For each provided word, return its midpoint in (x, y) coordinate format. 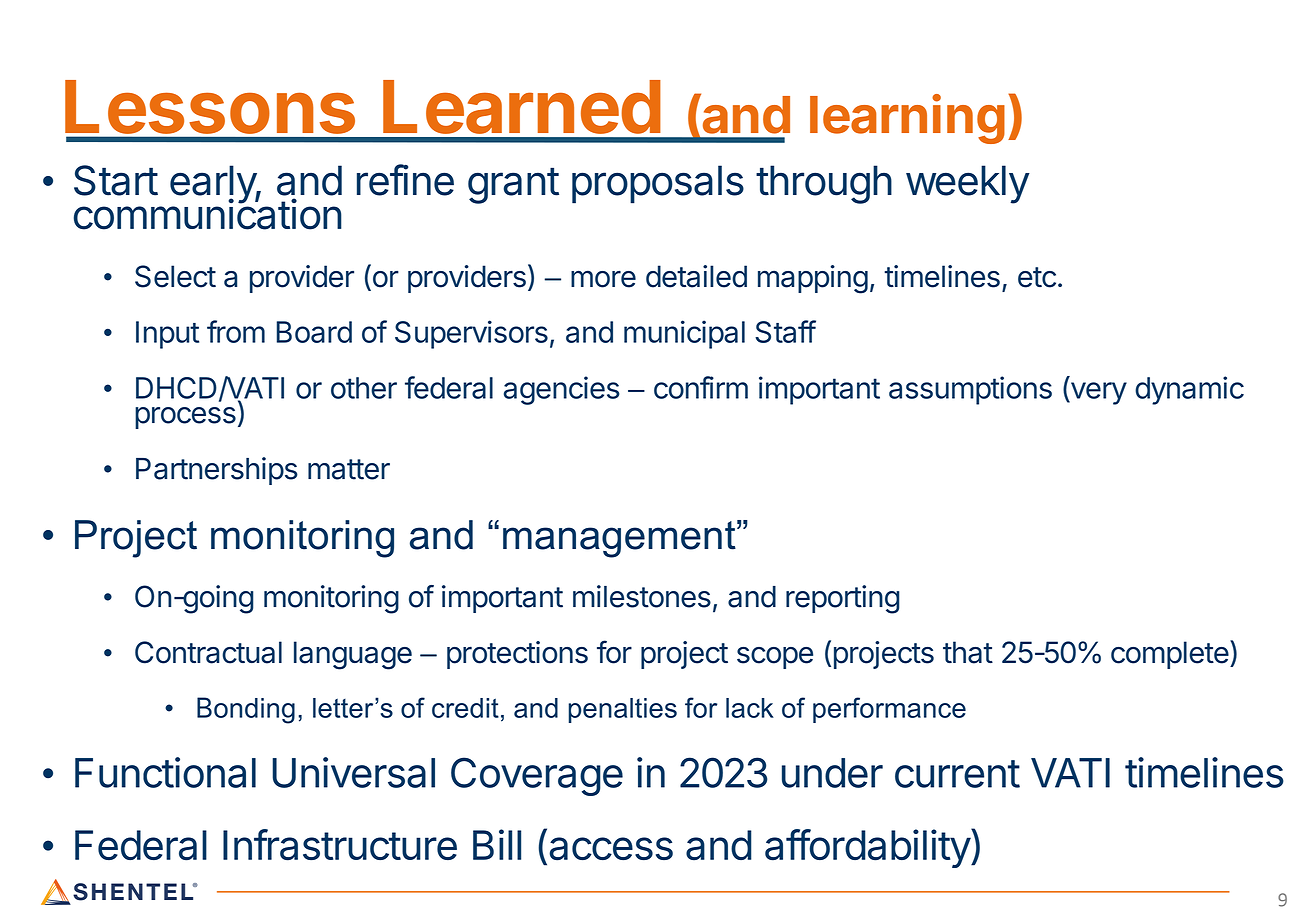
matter (349, 469)
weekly (968, 184)
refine (405, 180)
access (611, 849)
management (620, 539)
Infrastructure (340, 845)
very (1097, 393)
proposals (658, 184)
